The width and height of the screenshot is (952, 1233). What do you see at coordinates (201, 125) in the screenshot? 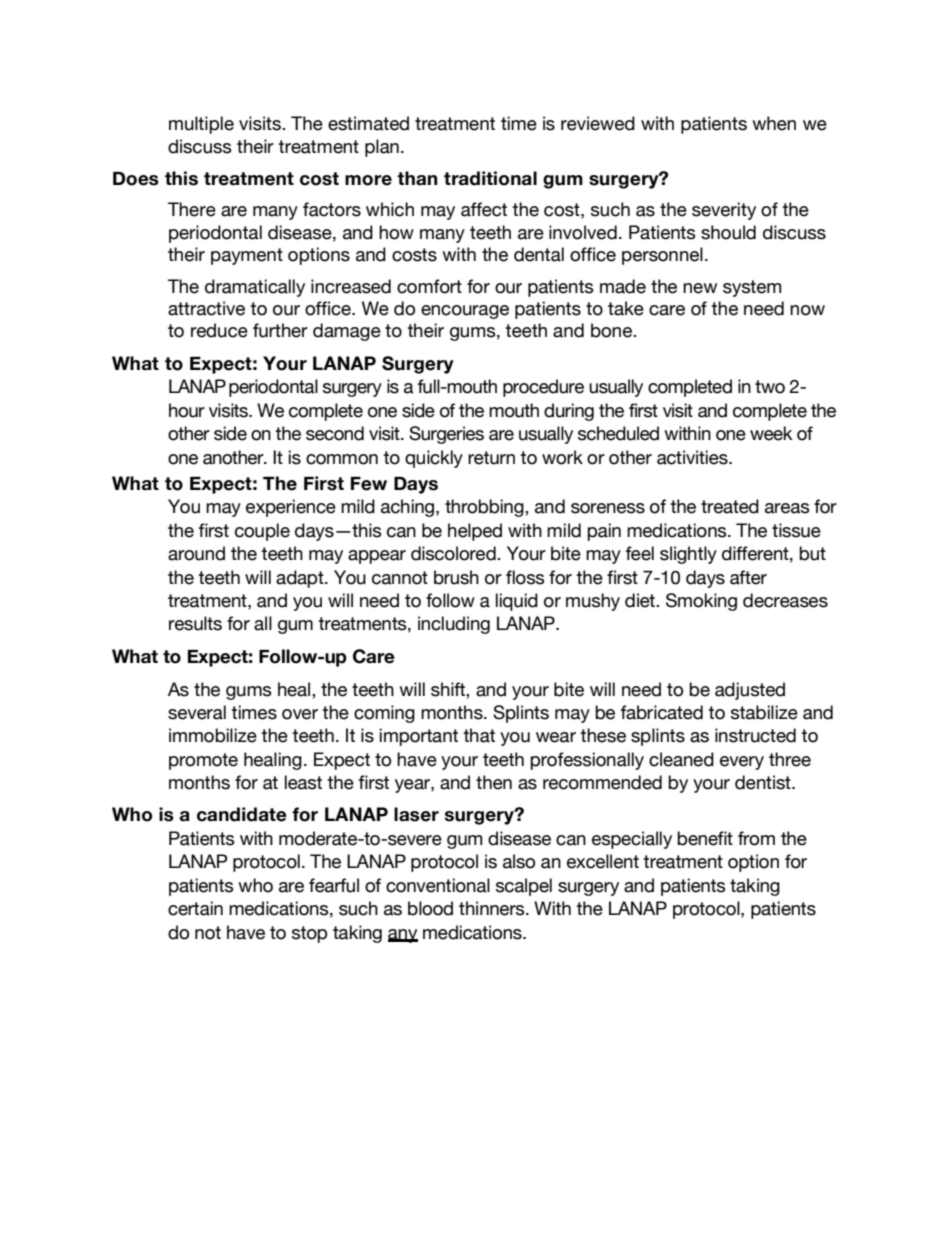
I see `multiple` at bounding box center [201, 125].
